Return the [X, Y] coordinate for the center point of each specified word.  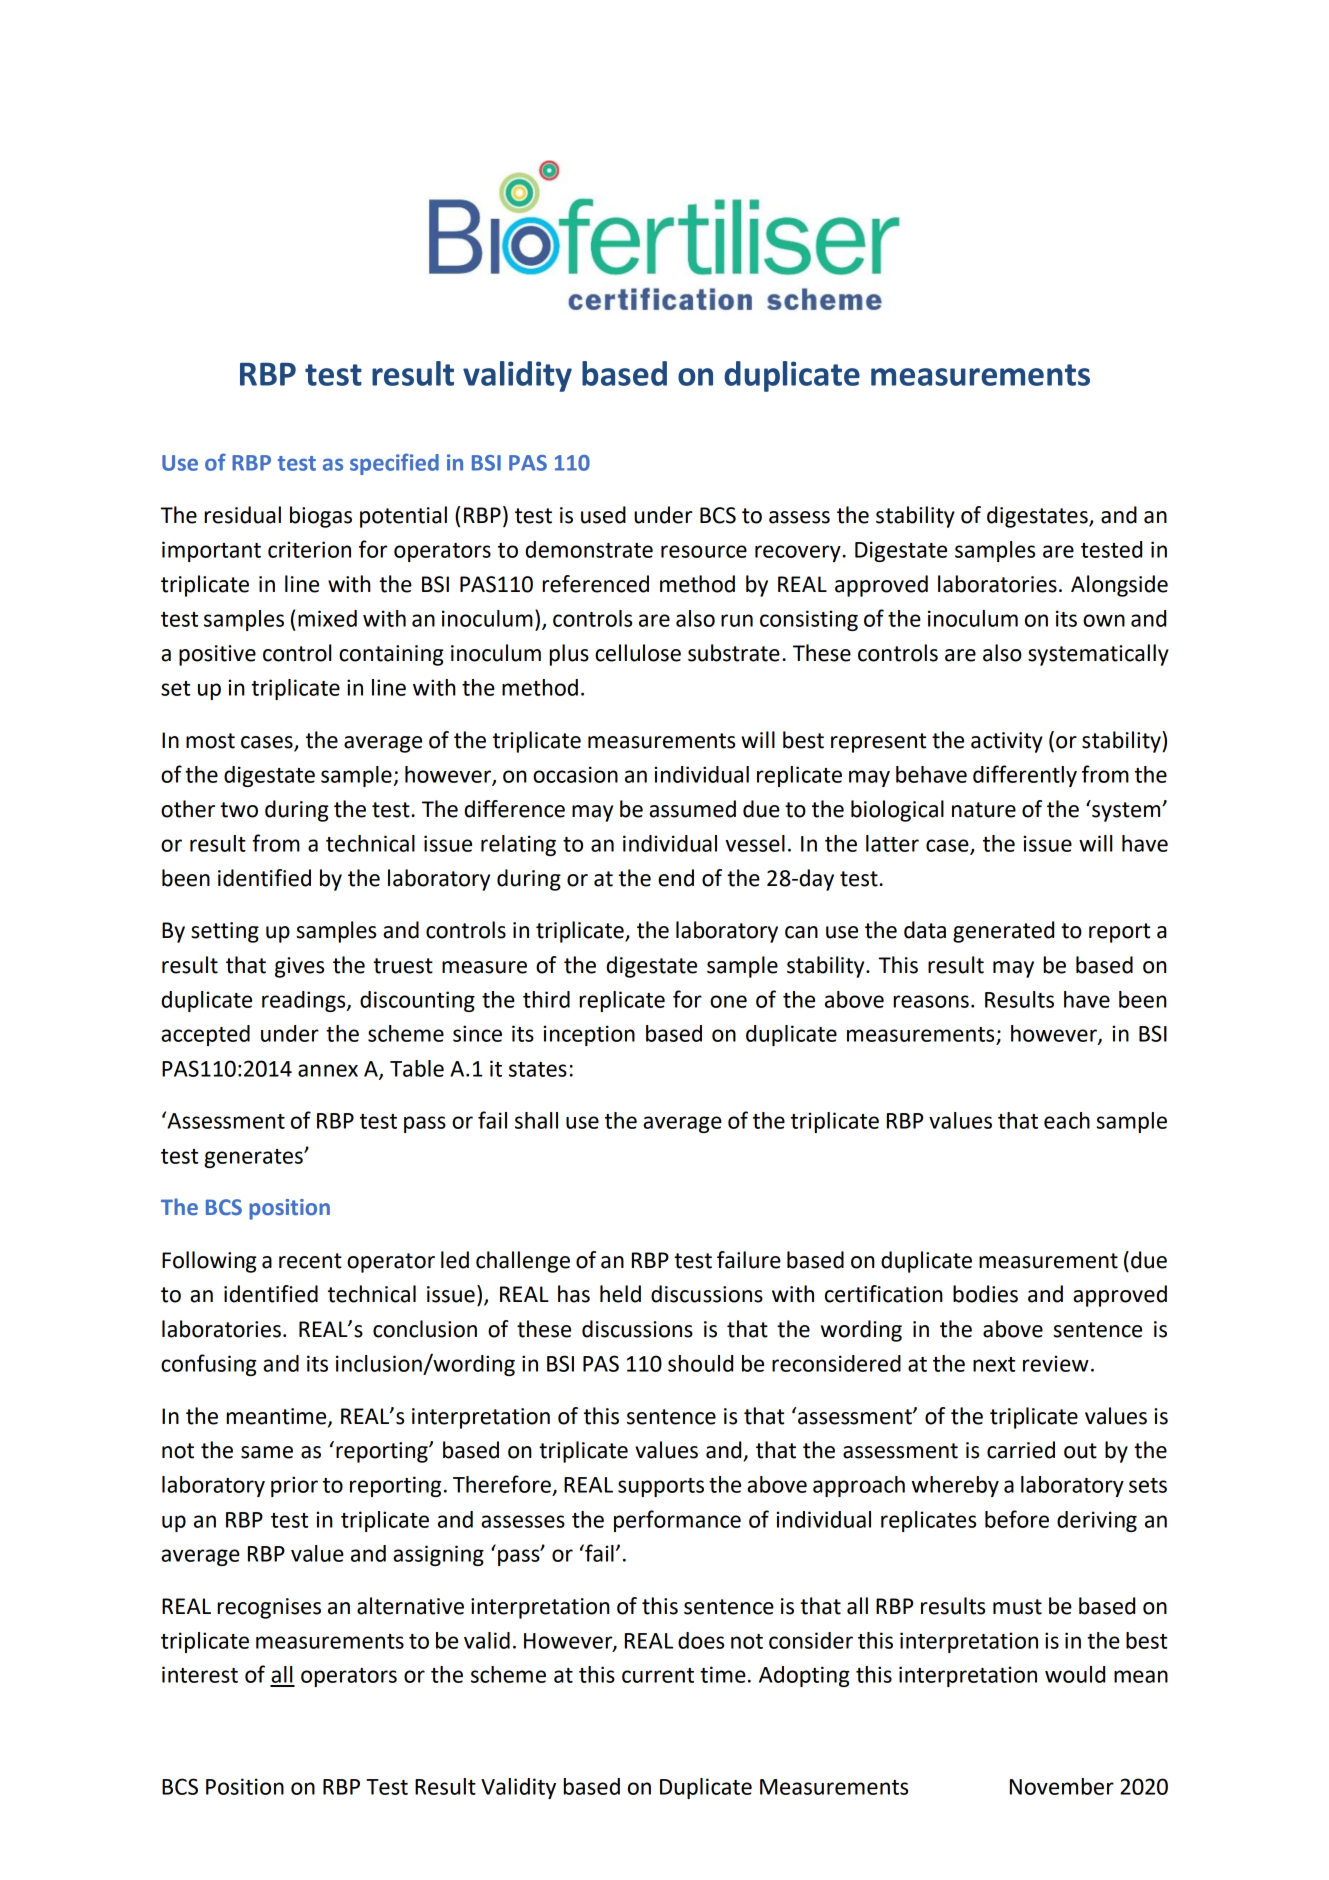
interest [200, 1674]
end [676, 878]
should [700, 1363]
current [658, 1675]
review [1056, 1363]
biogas [321, 517]
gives [299, 967]
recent [310, 1261]
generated [1003, 932]
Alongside [1119, 586]
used [603, 515]
